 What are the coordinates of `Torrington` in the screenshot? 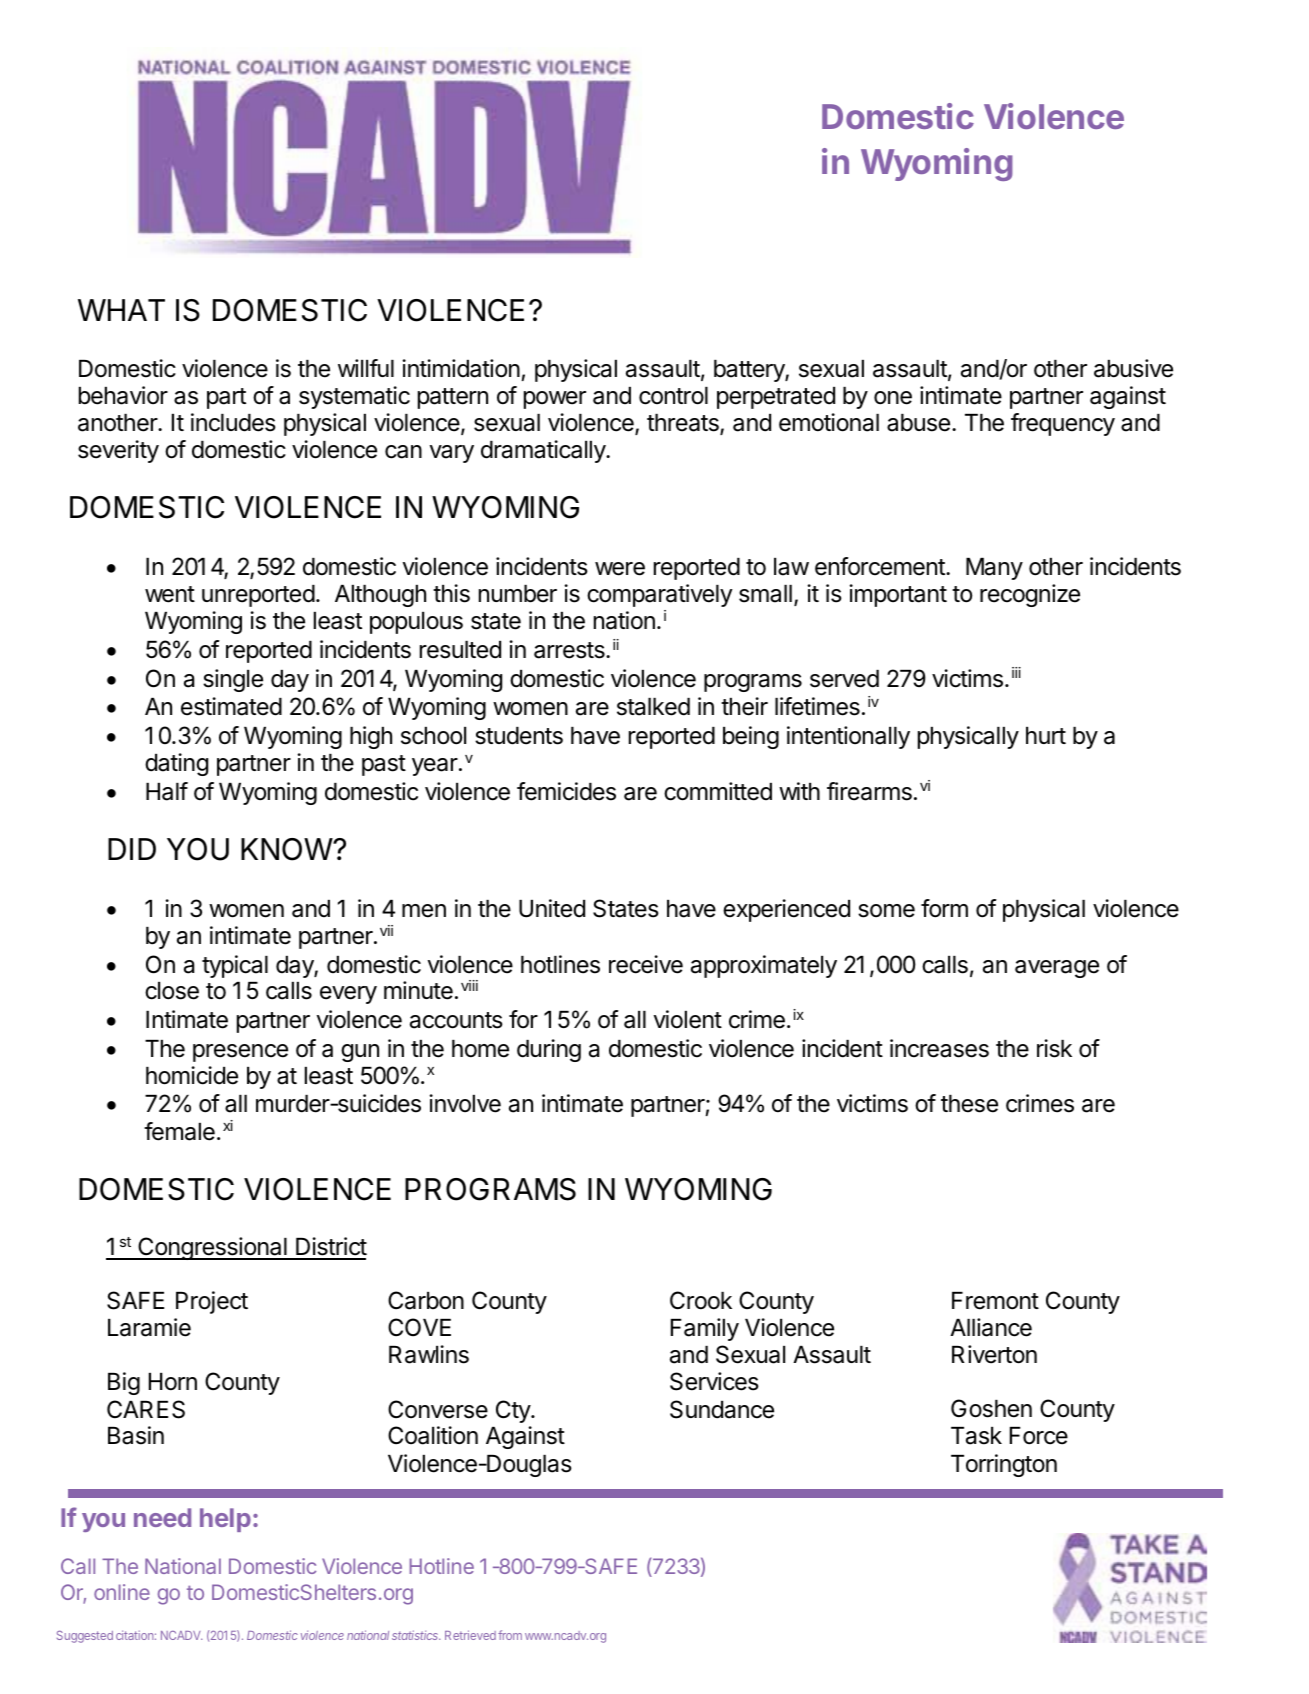 It's located at (1004, 1465).
